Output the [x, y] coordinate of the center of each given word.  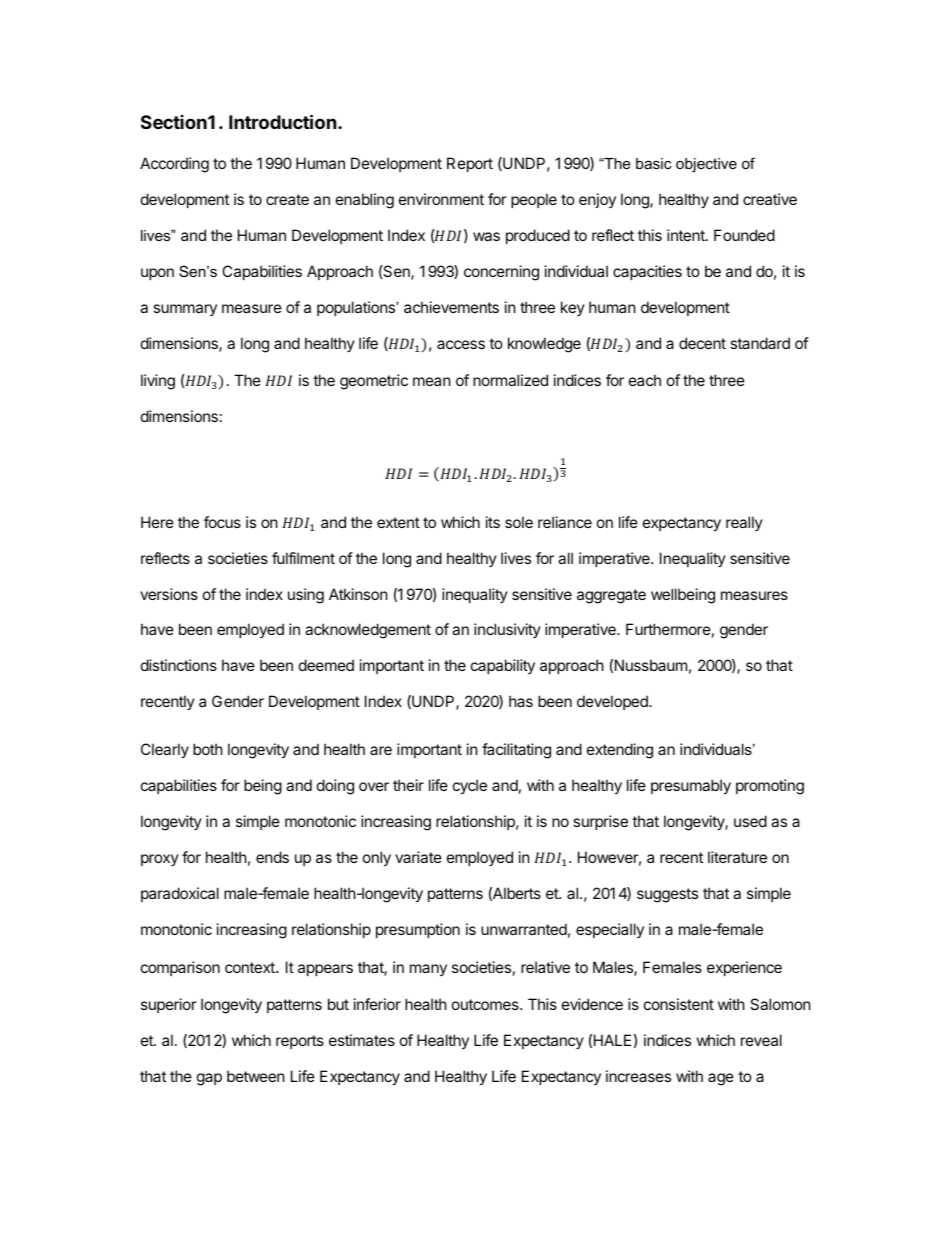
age [721, 1079]
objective [706, 165]
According [174, 165]
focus [222, 522]
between [256, 1076]
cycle [470, 786]
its [493, 522]
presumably [691, 786]
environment [441, 199]
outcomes [486, 1004]
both [208, 749]
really [744, 523]
